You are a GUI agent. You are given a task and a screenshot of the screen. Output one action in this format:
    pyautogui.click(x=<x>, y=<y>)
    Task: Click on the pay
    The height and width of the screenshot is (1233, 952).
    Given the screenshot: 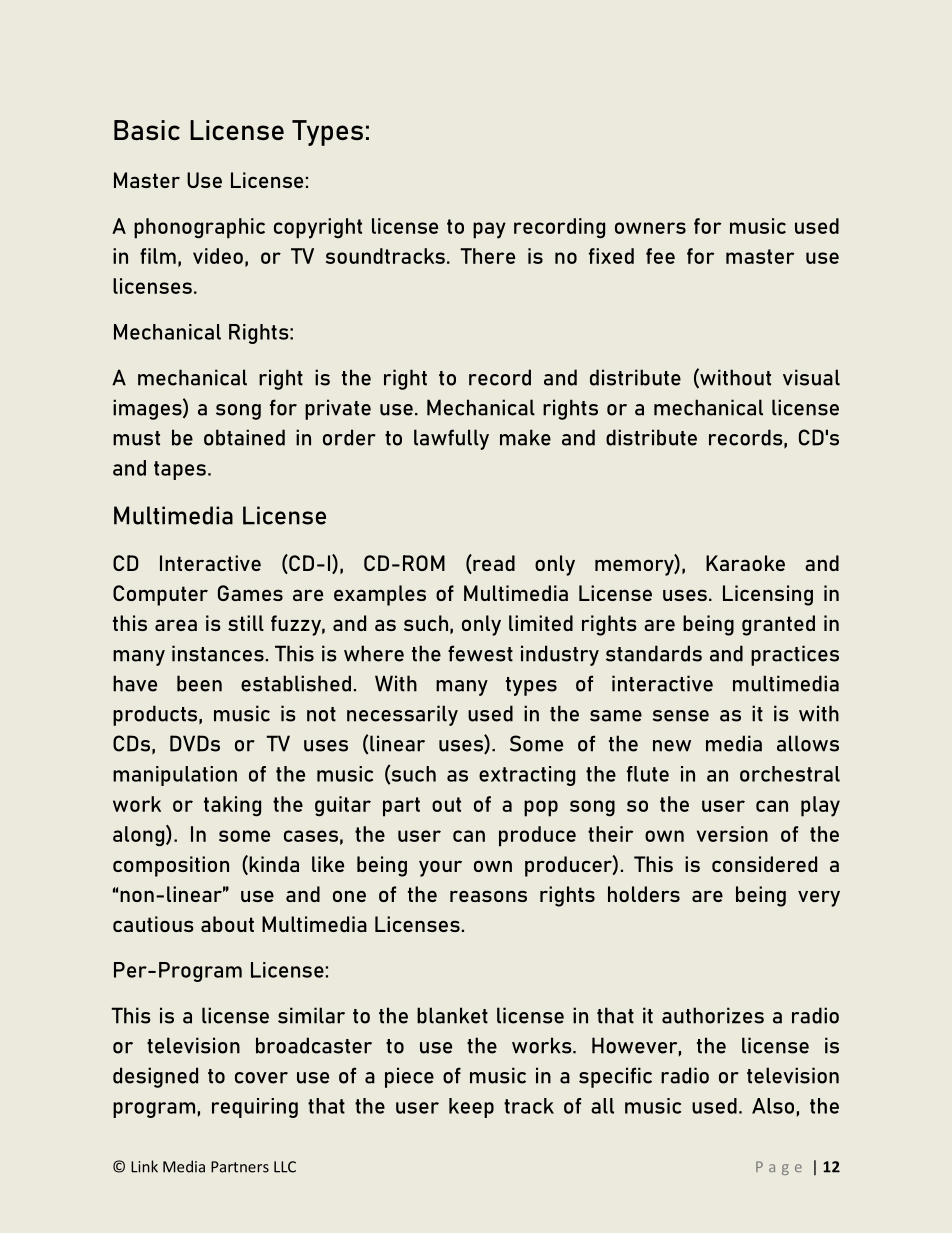 What is the action you would take?
    pyautogui.click(x=489, y=230)
